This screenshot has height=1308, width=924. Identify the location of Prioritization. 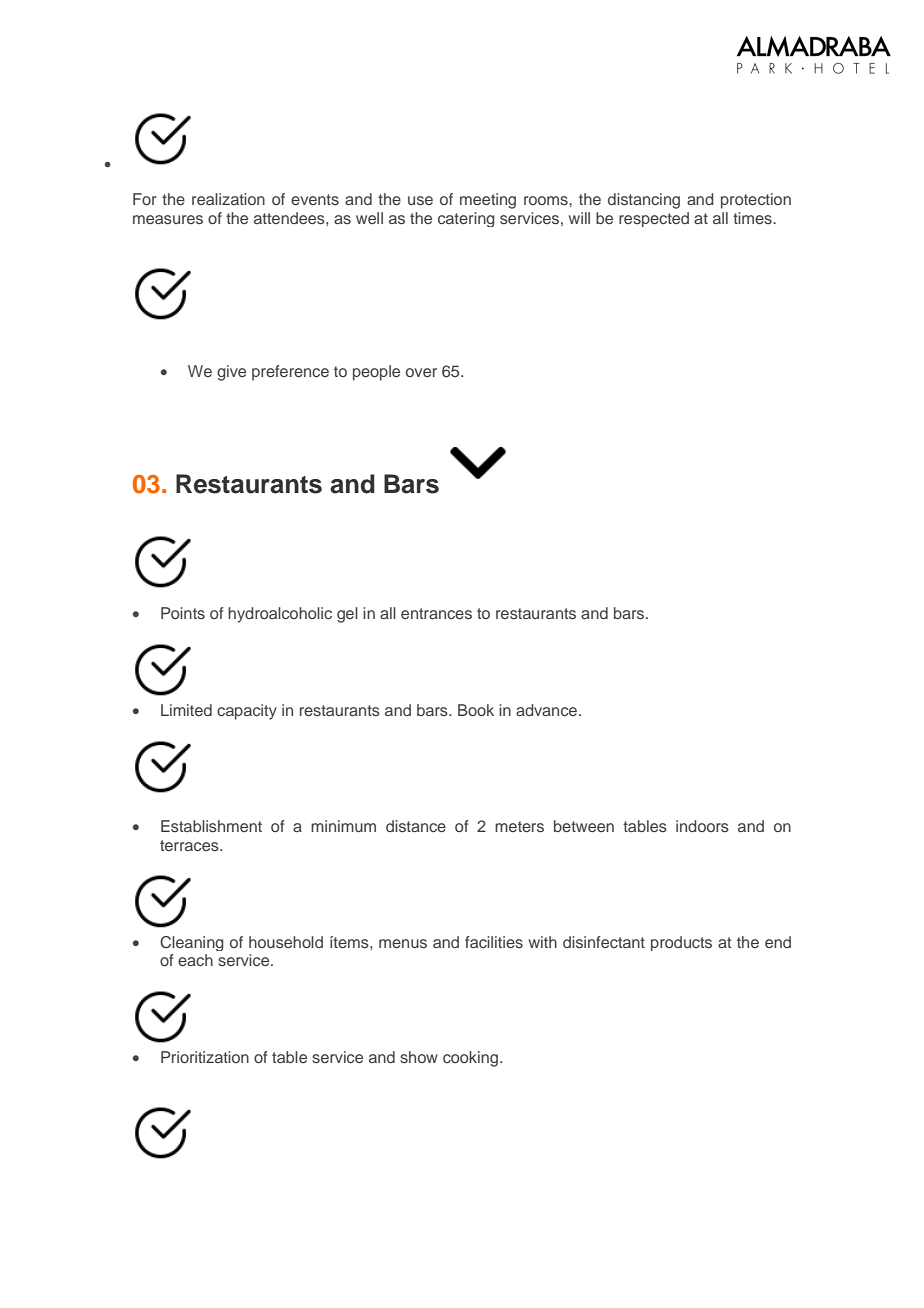
(205, 1057).
